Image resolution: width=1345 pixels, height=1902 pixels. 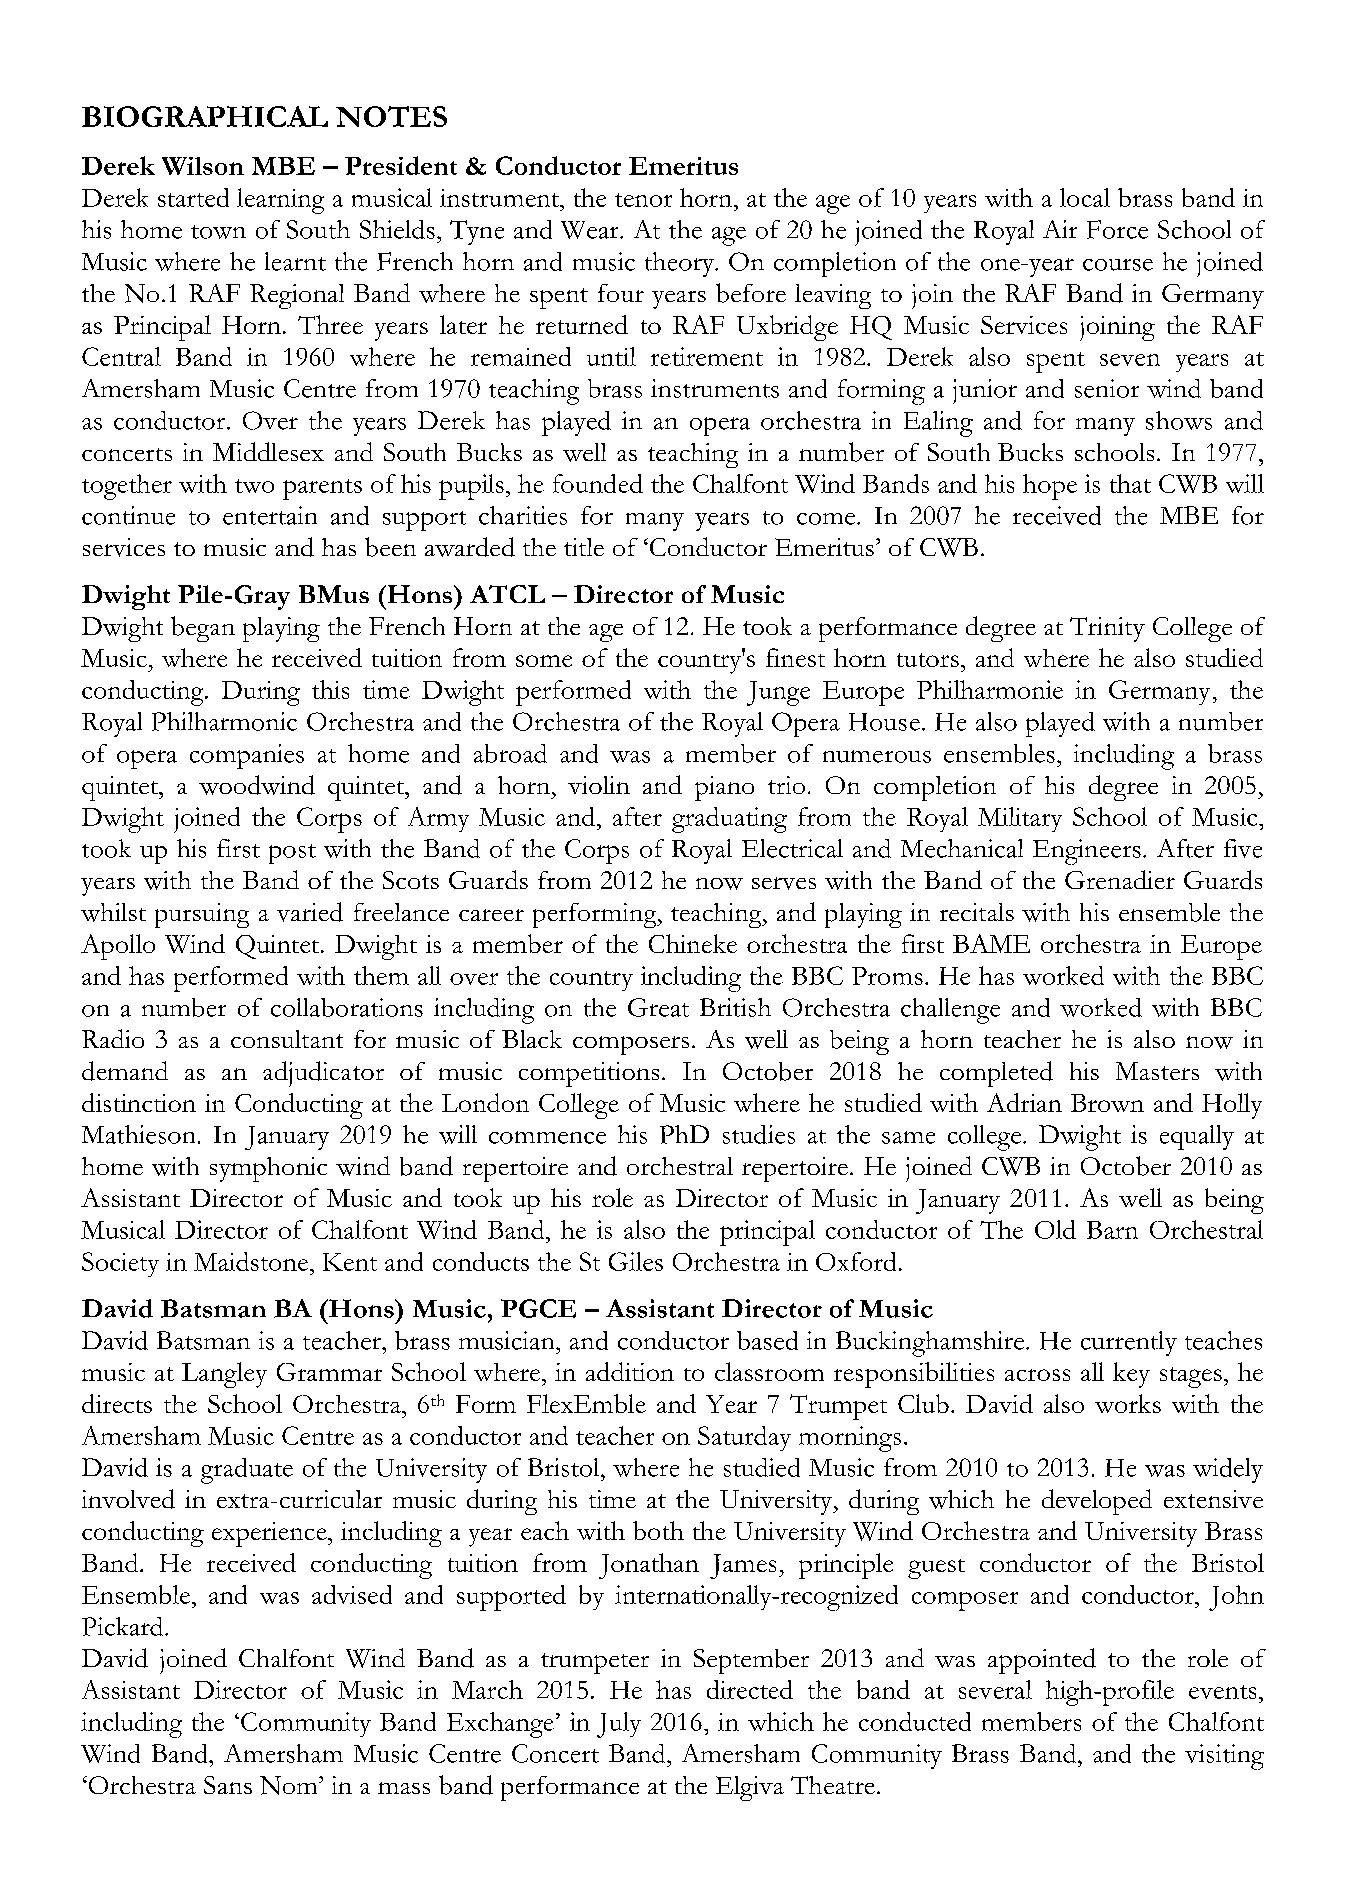 What do you see at coordinates (1085, 197) in the screenshot?
I see `local` at bounding box center [1085, 197].
